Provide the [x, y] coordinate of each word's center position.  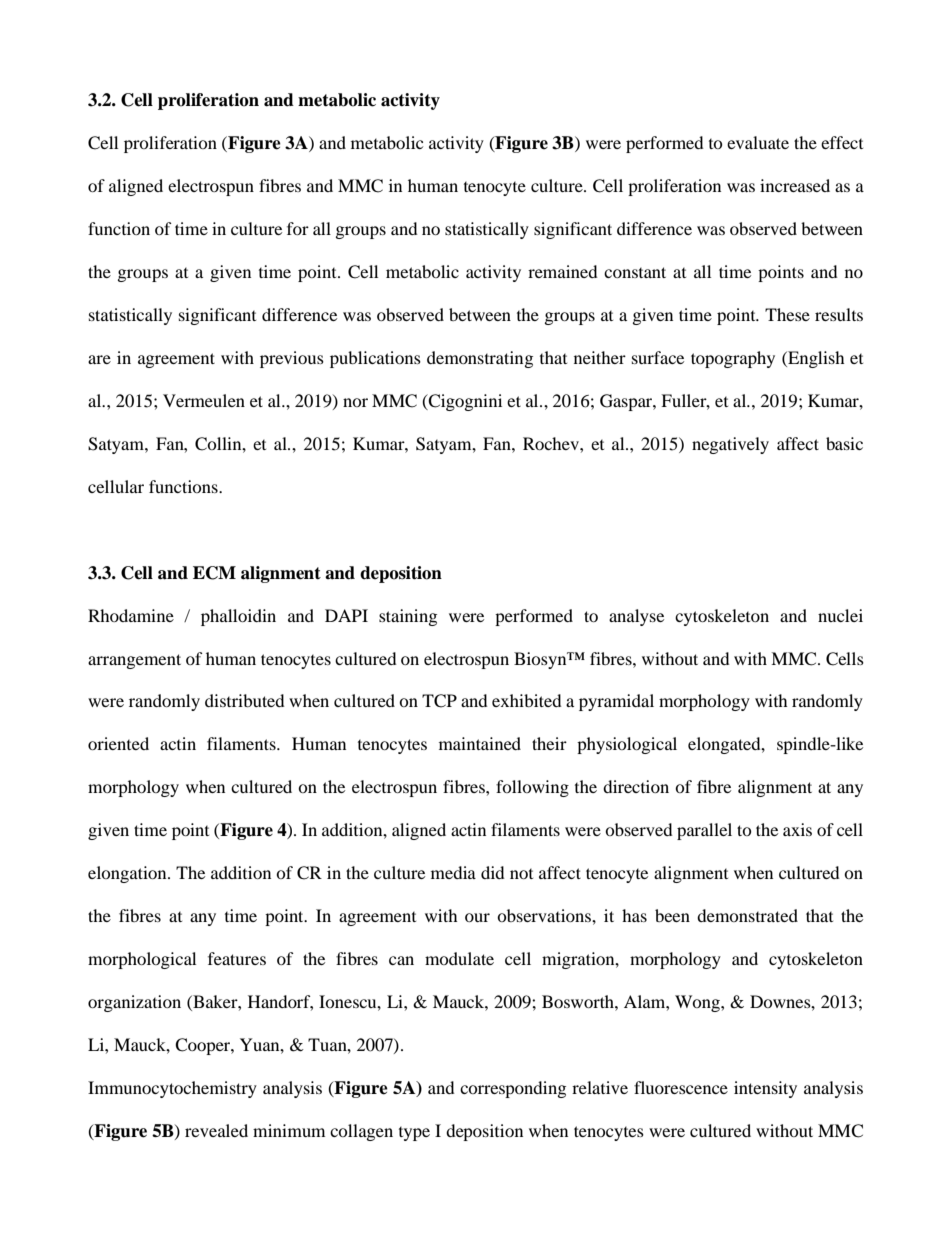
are [99, 359]
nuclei [840, 615]
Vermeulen [204, 400]
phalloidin [238, 617]
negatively [730, 445]
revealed [216, 1130]
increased [795, 185]
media [453, 872]
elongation [128, 874]
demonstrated [747, 915]
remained [563, 271]
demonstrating [480, 359]
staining [408, 617]
